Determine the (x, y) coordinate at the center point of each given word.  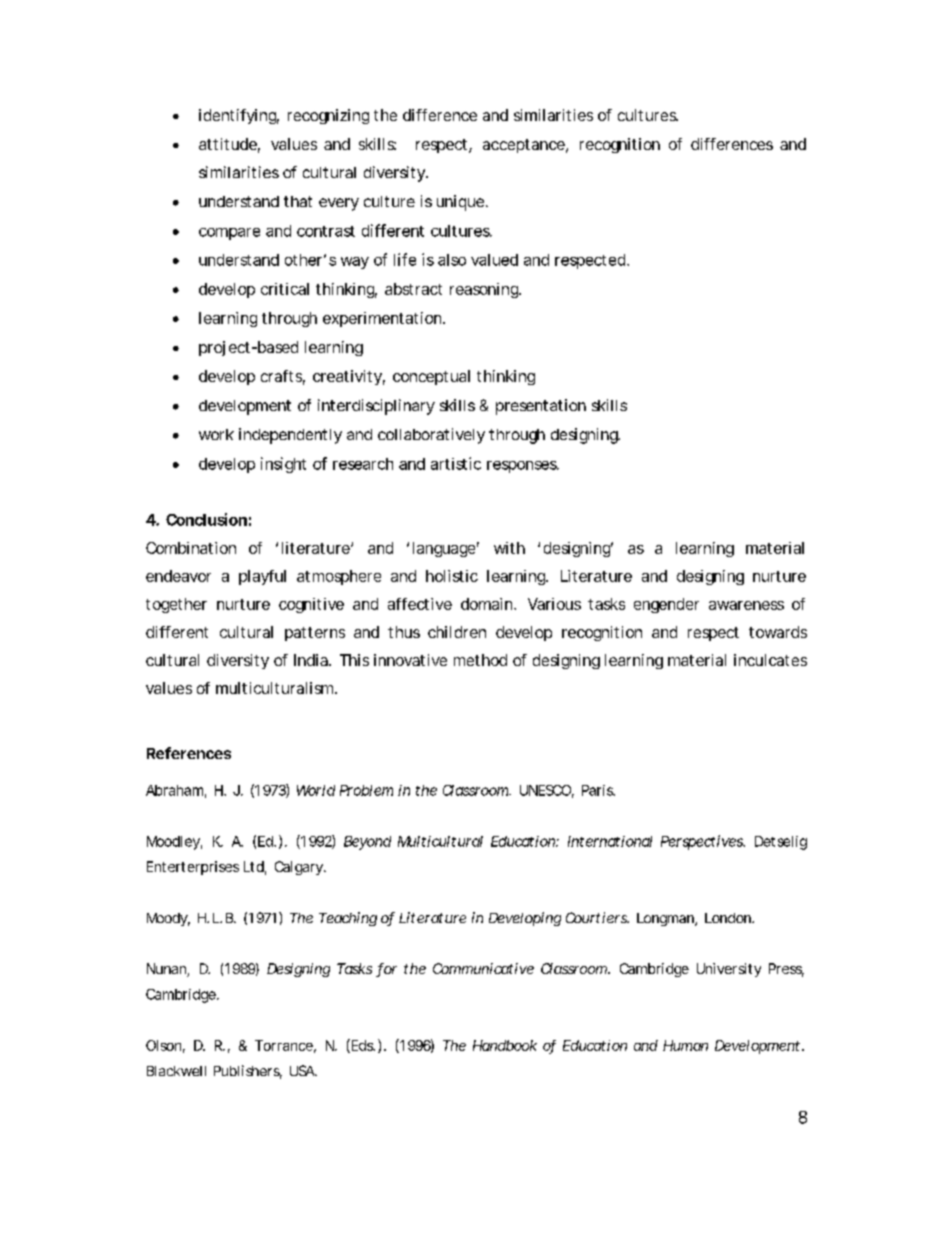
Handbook (505, 1045)
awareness (746, 605)
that (298, 201)
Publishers (248, 1072)
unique (460, 203)
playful (262, 577)
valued (494, 260)
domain (488, 604)
